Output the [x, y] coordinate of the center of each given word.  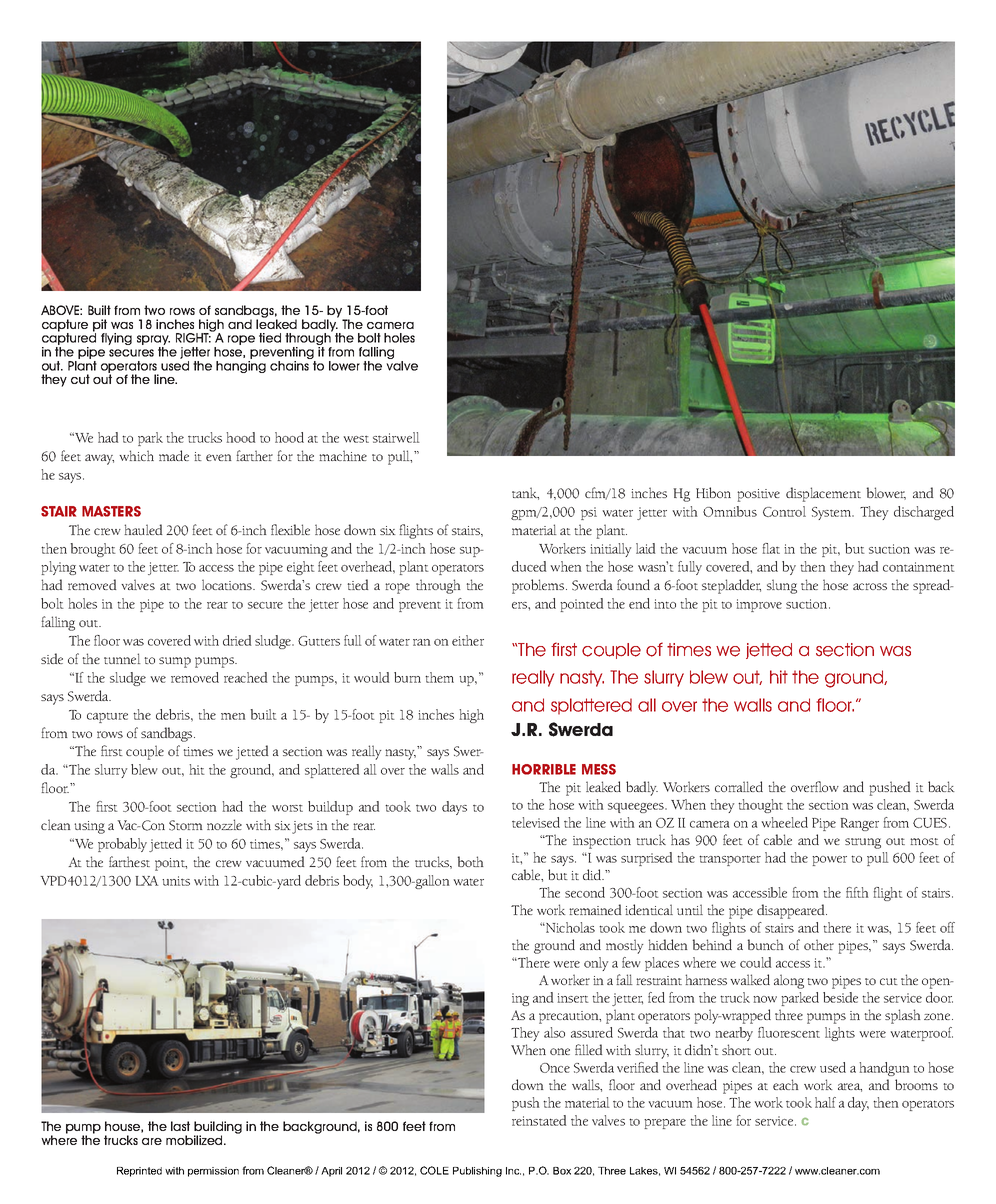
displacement [823, 494]
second [585, 892]
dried [237, 640]
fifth [857, 892]
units [176, 881]
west [356, 439]
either [468, 640]
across [870, 586]
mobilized [195, 1140]
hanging [241, 367]
